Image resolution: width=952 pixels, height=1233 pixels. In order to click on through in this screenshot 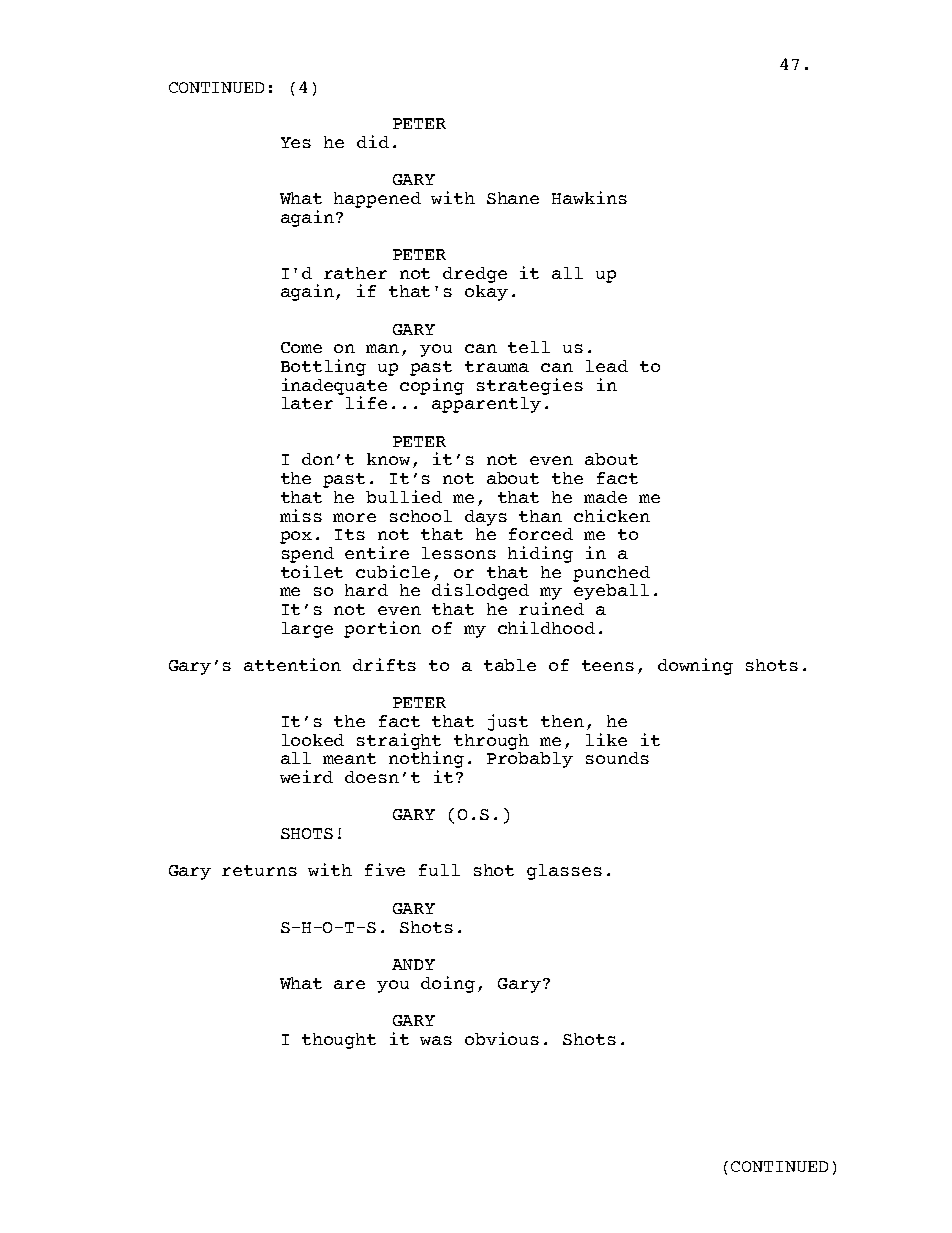, I will do `click(491, 742)`.
